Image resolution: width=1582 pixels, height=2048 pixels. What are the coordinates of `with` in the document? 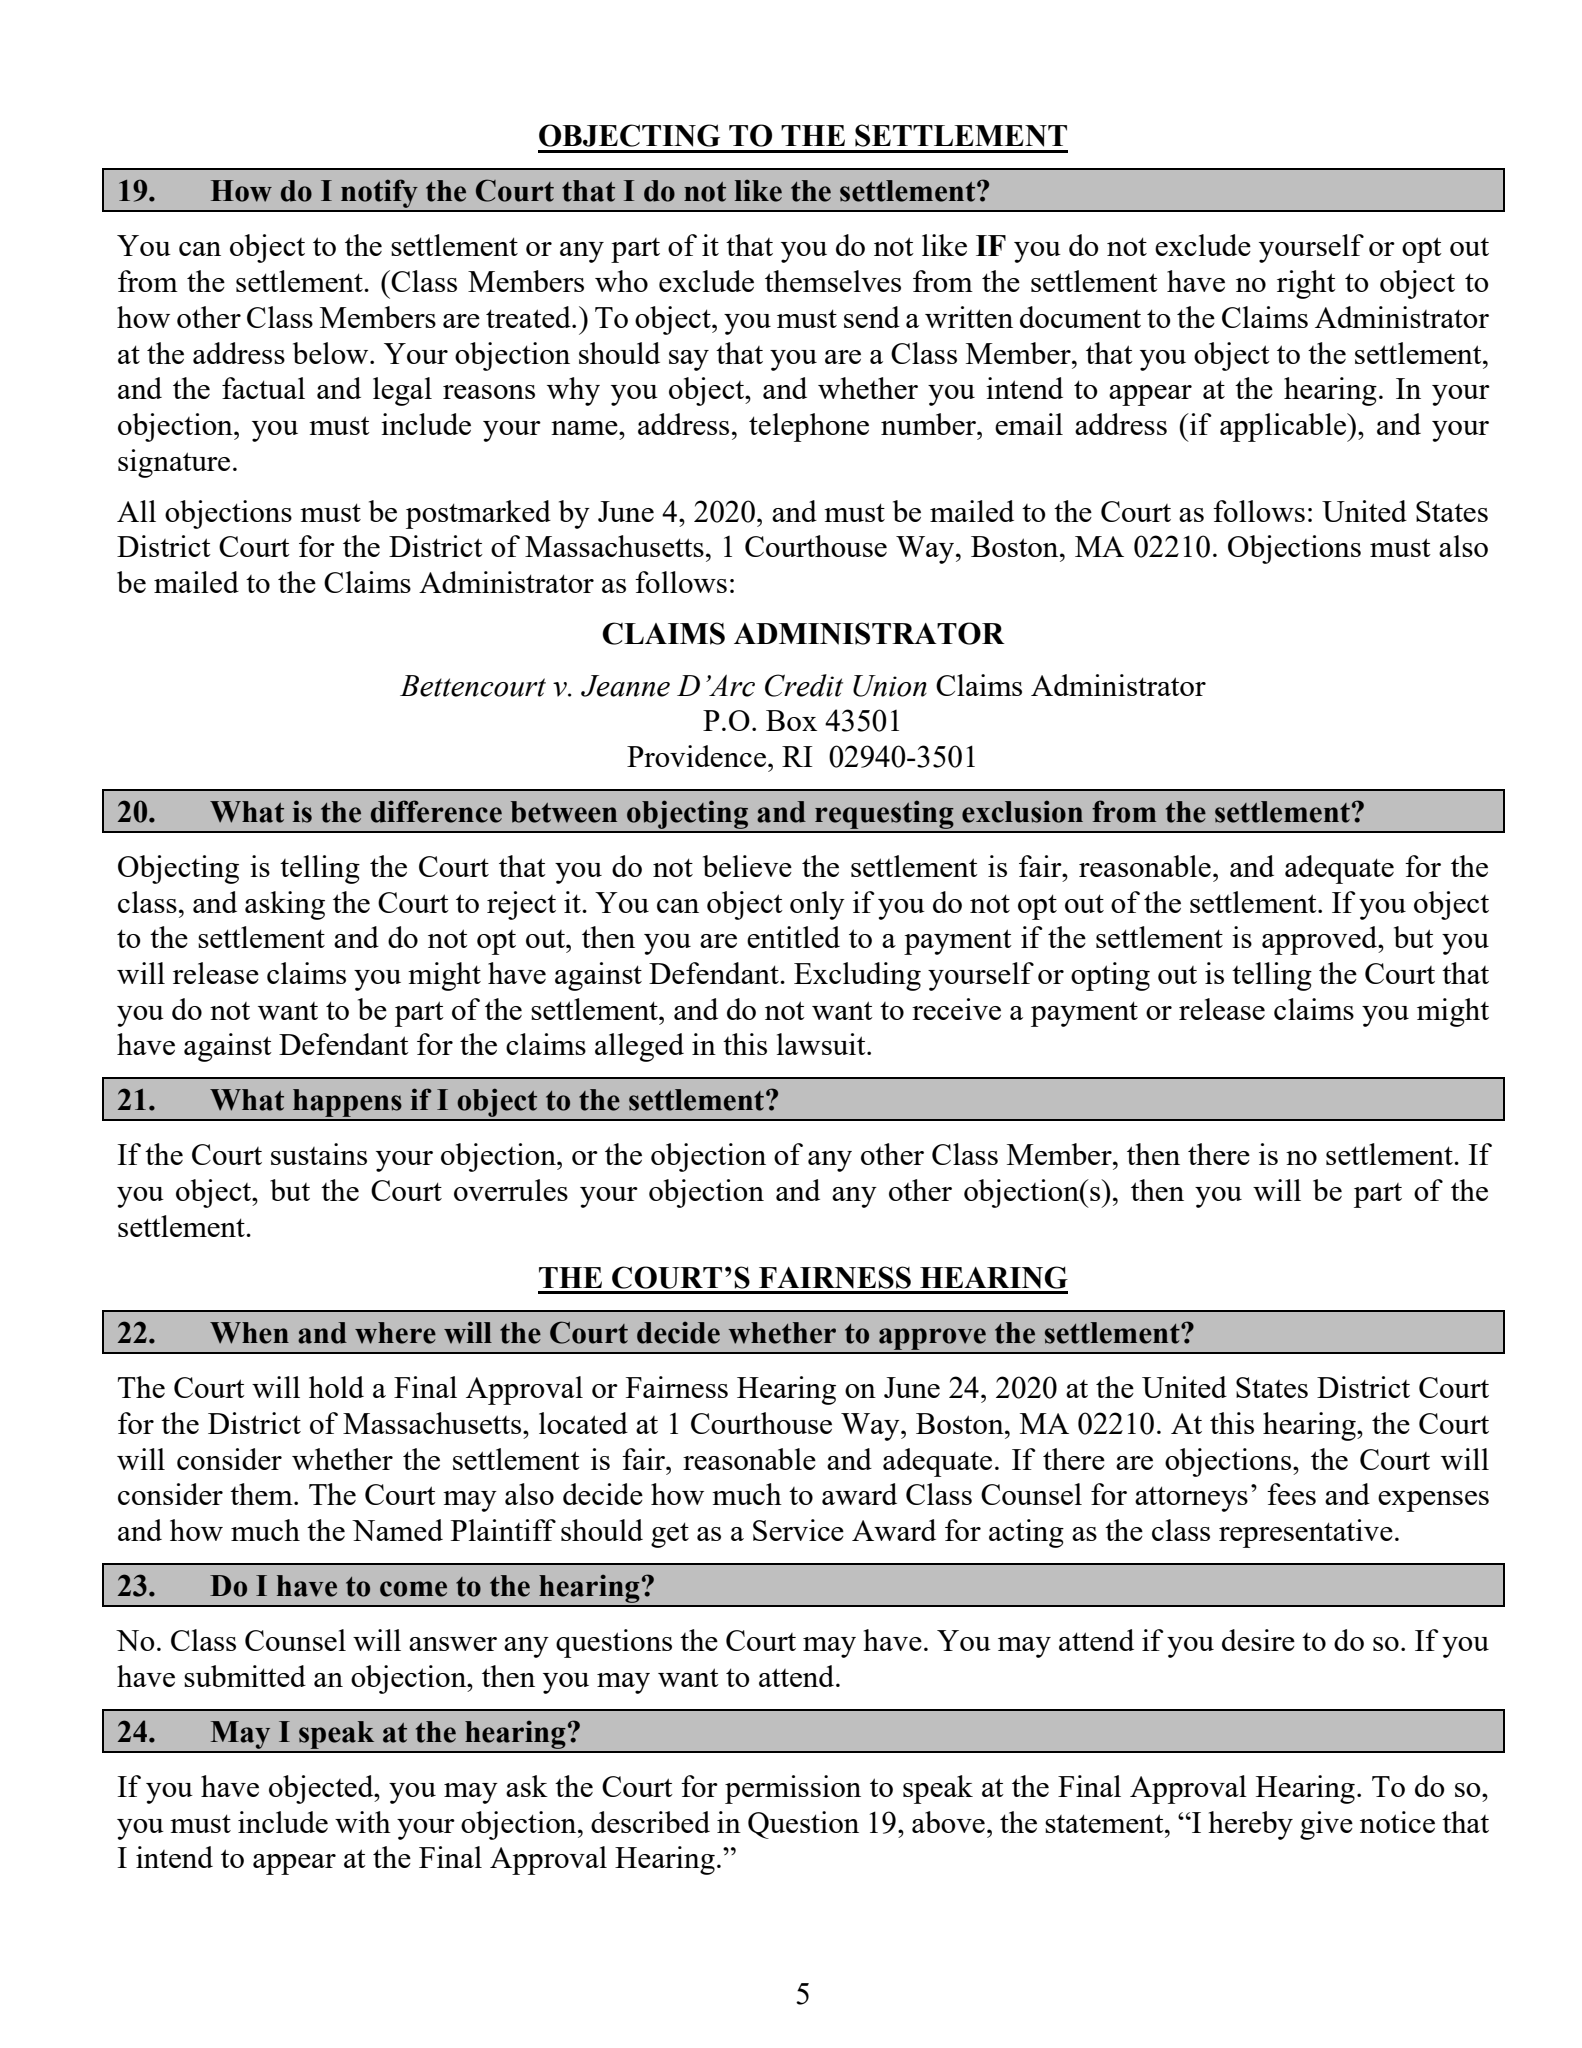 It's located at (363, 1822).
